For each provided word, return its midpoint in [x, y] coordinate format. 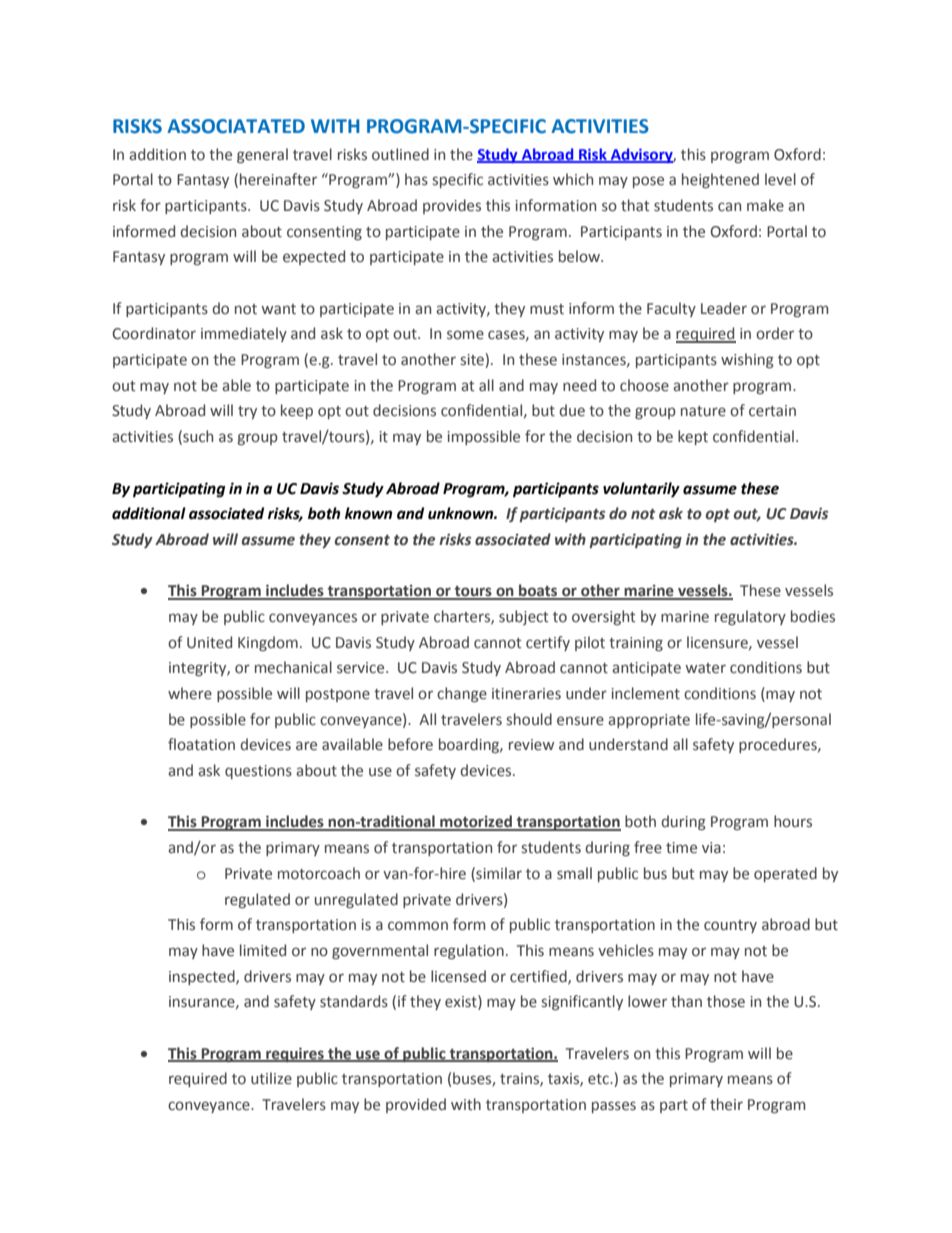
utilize [271, 1078]
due [572, 410]
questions [258, 772]
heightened [720, 180]
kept [693, 437]
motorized [476, 822]
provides [452, 206]
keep [297, 411]
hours [793, 821]
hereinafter [278, 179]
